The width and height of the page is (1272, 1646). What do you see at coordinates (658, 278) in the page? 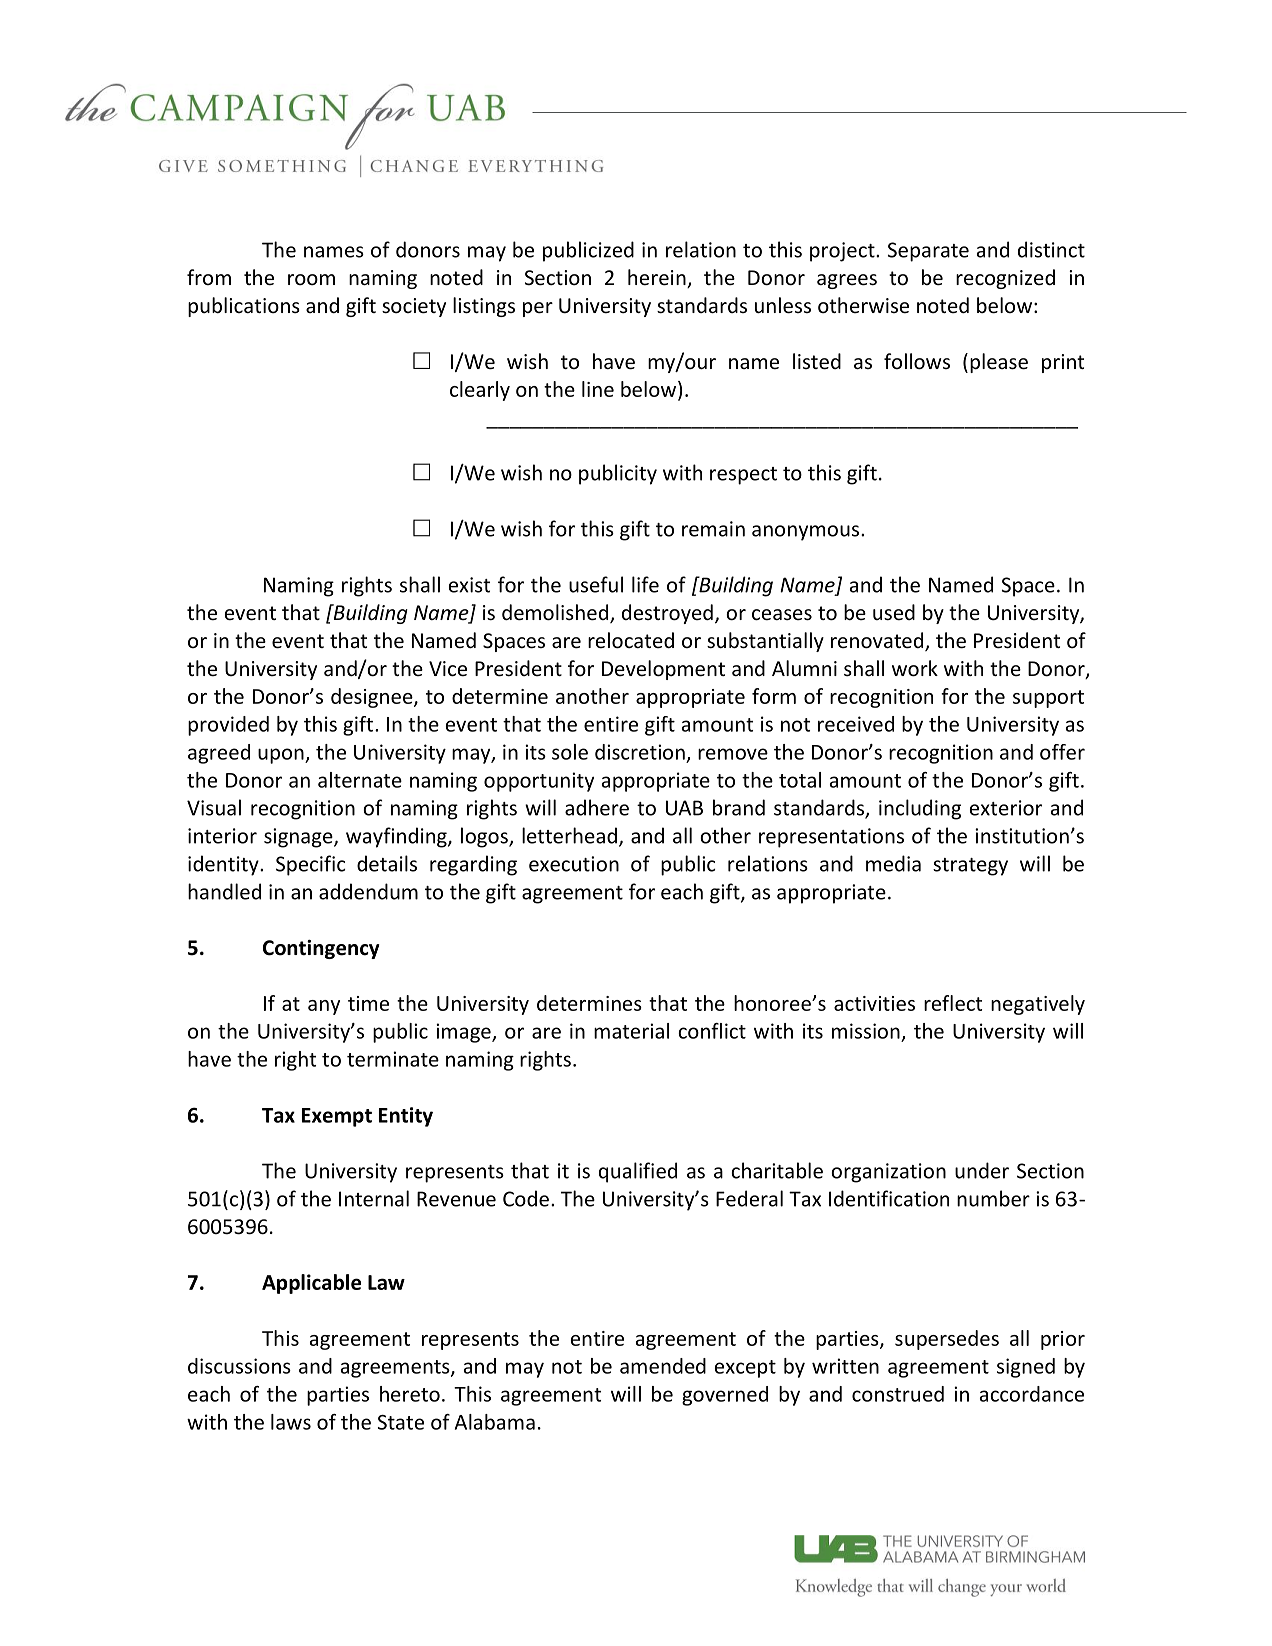
I see `herein` at bounding box center [658, 278].
